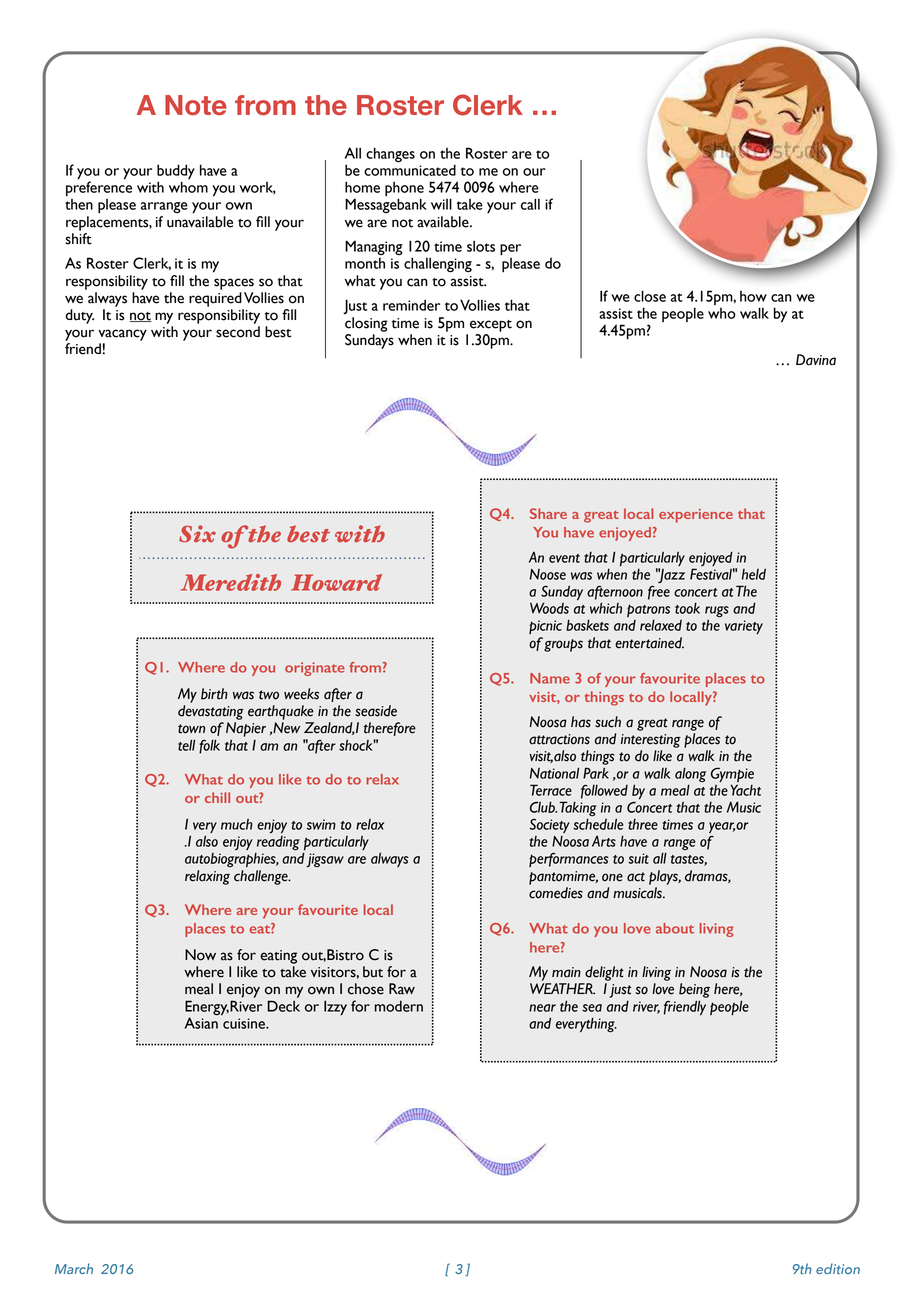 The width and height of the screenshot is (924, 1308). I want to click on comedies, so click(556, 893).
